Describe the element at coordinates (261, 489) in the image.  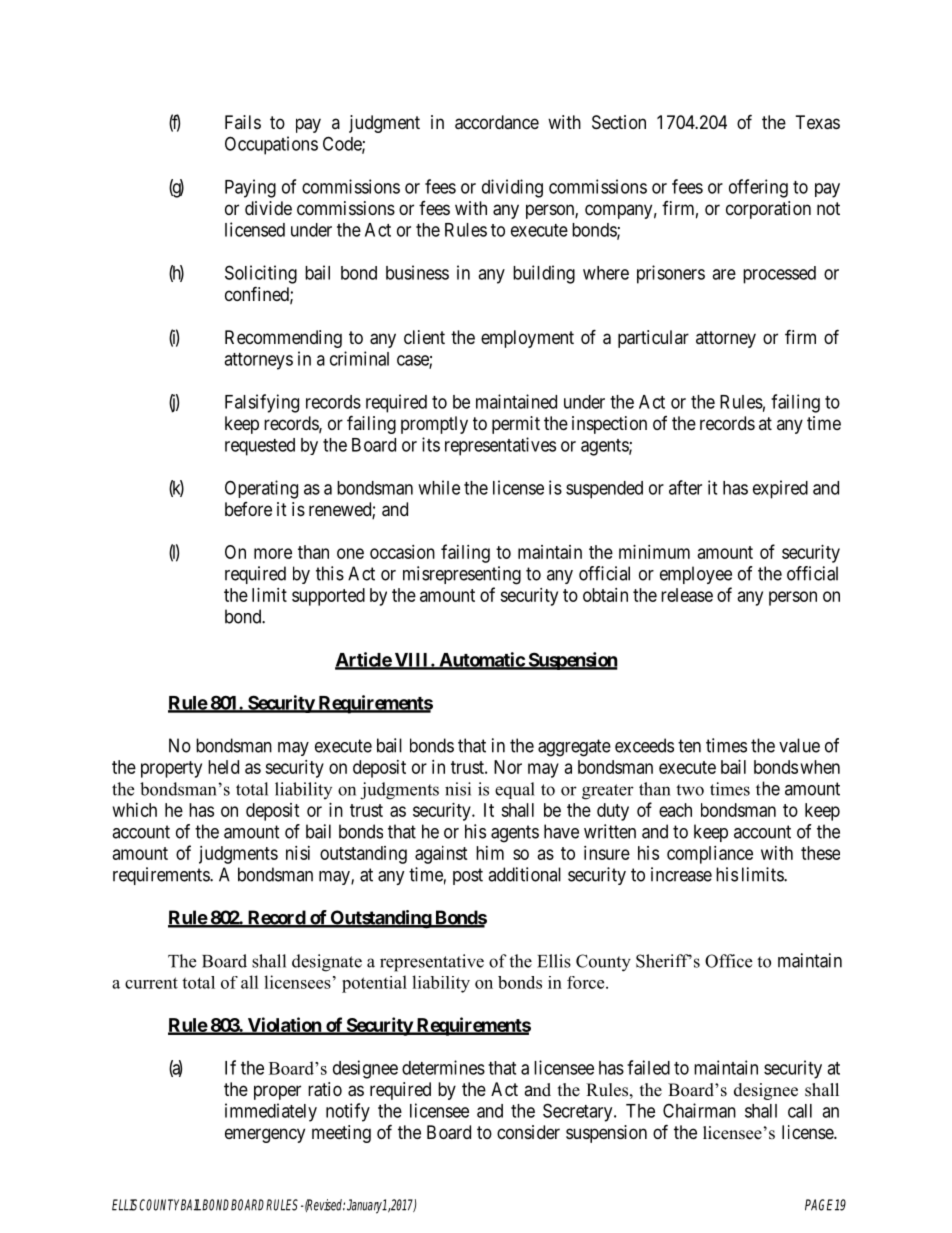
I see `Operating` at that location.
